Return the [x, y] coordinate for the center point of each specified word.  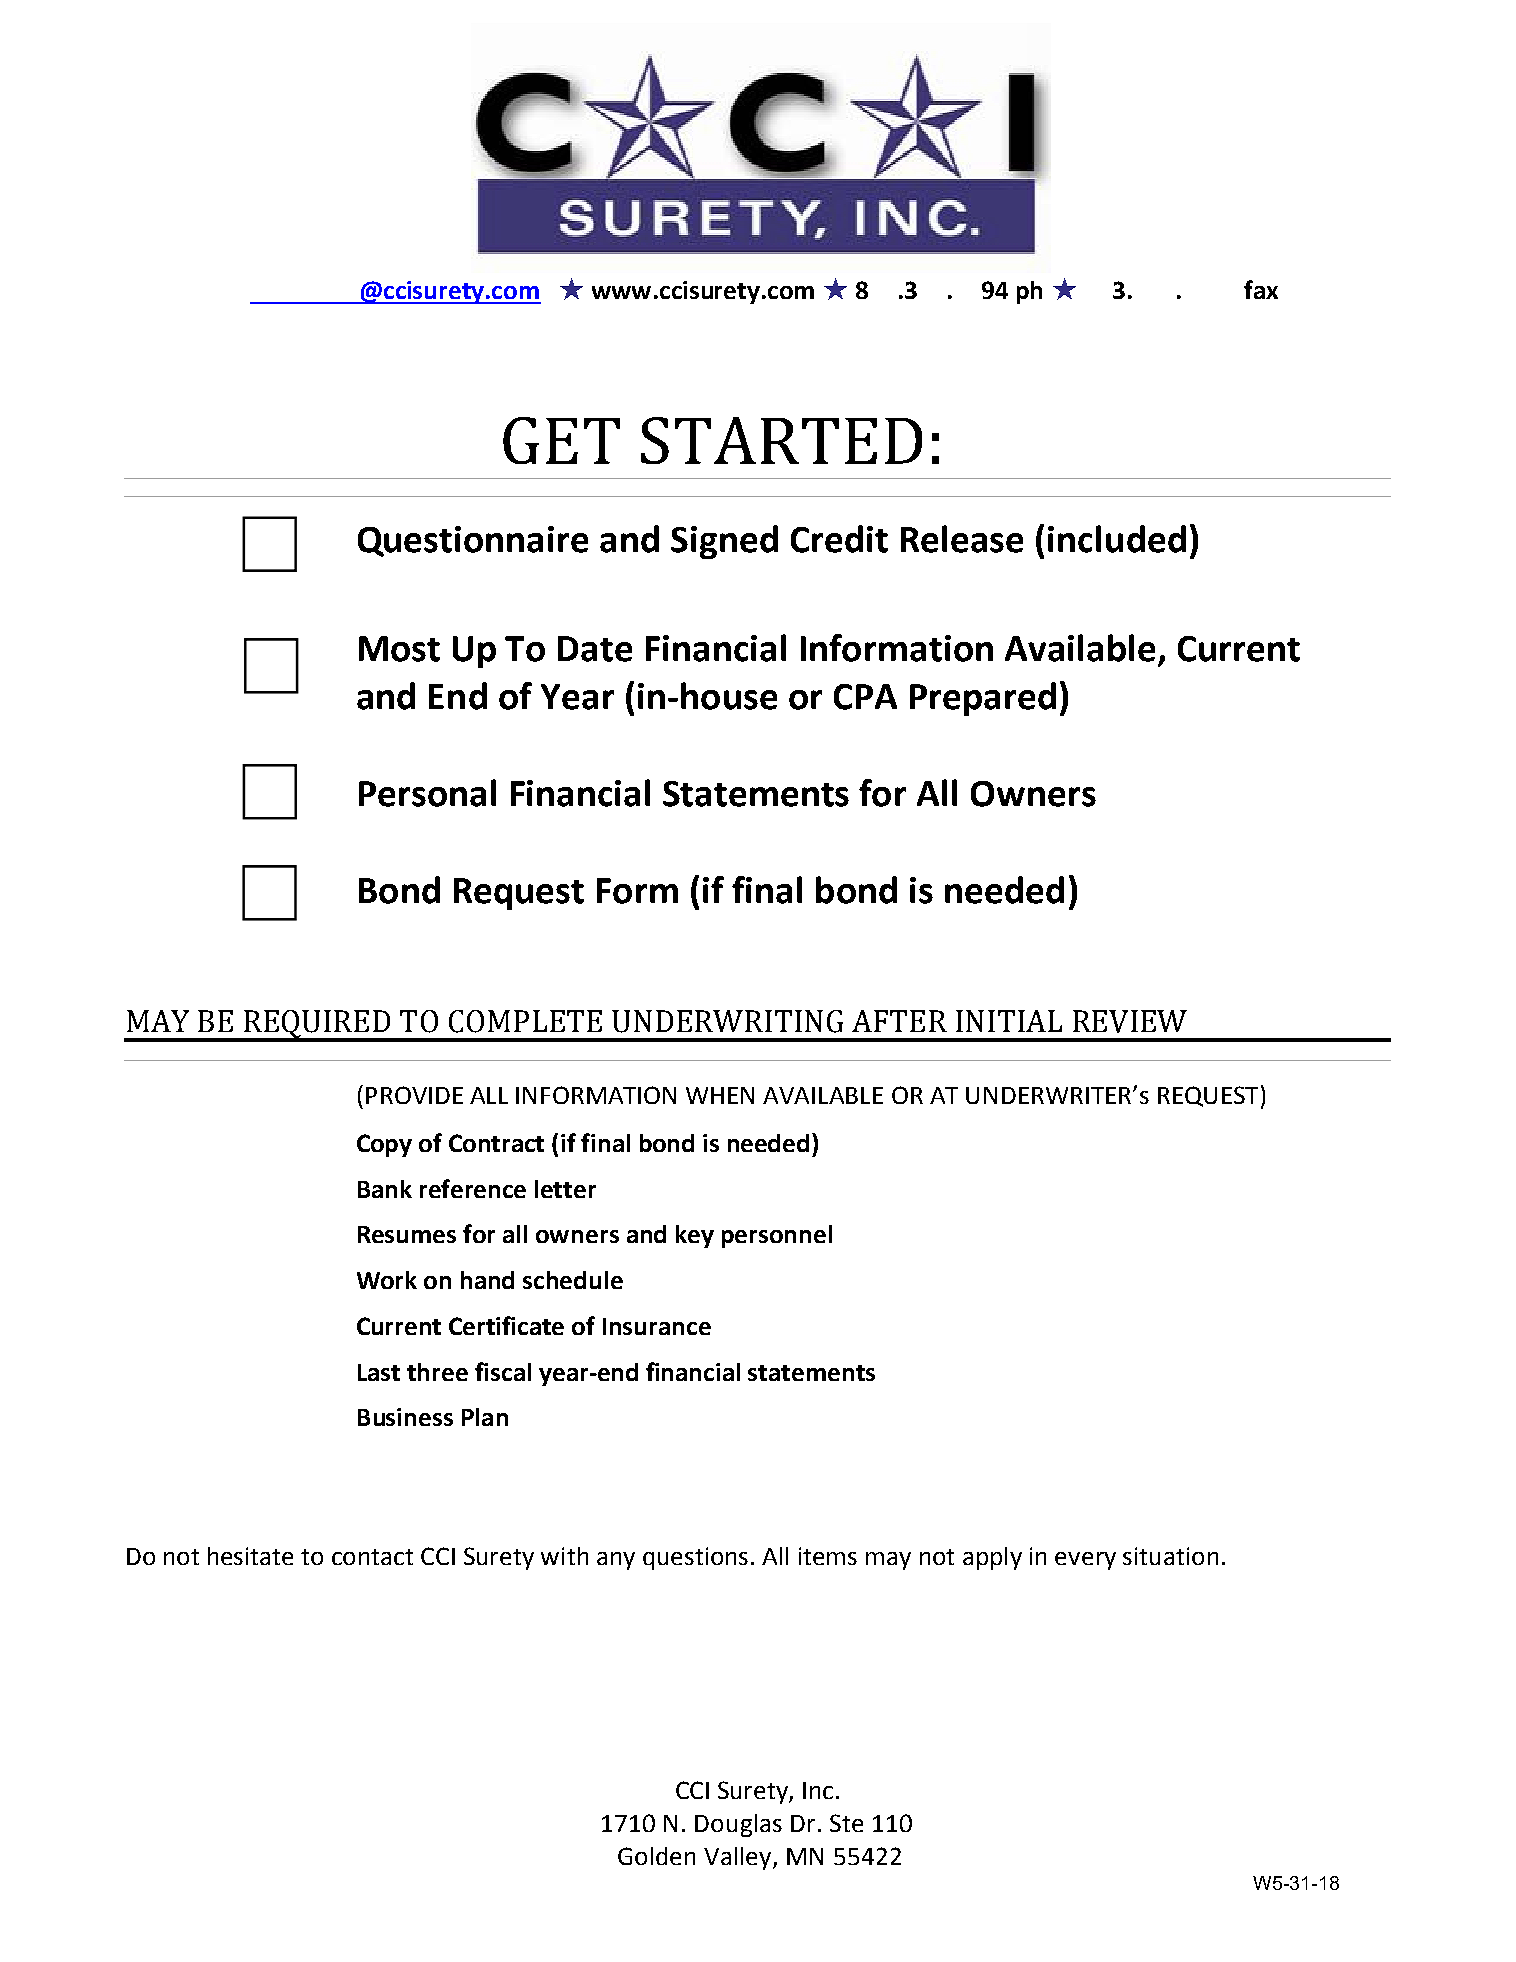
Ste [846, 1823]
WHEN [720, 1095]
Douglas [738, 1825]
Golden [656, 1856]
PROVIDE [414, 1095]
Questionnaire [473, 541]
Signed [724, 542]
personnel [777, 1236]
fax [1261, 289]
